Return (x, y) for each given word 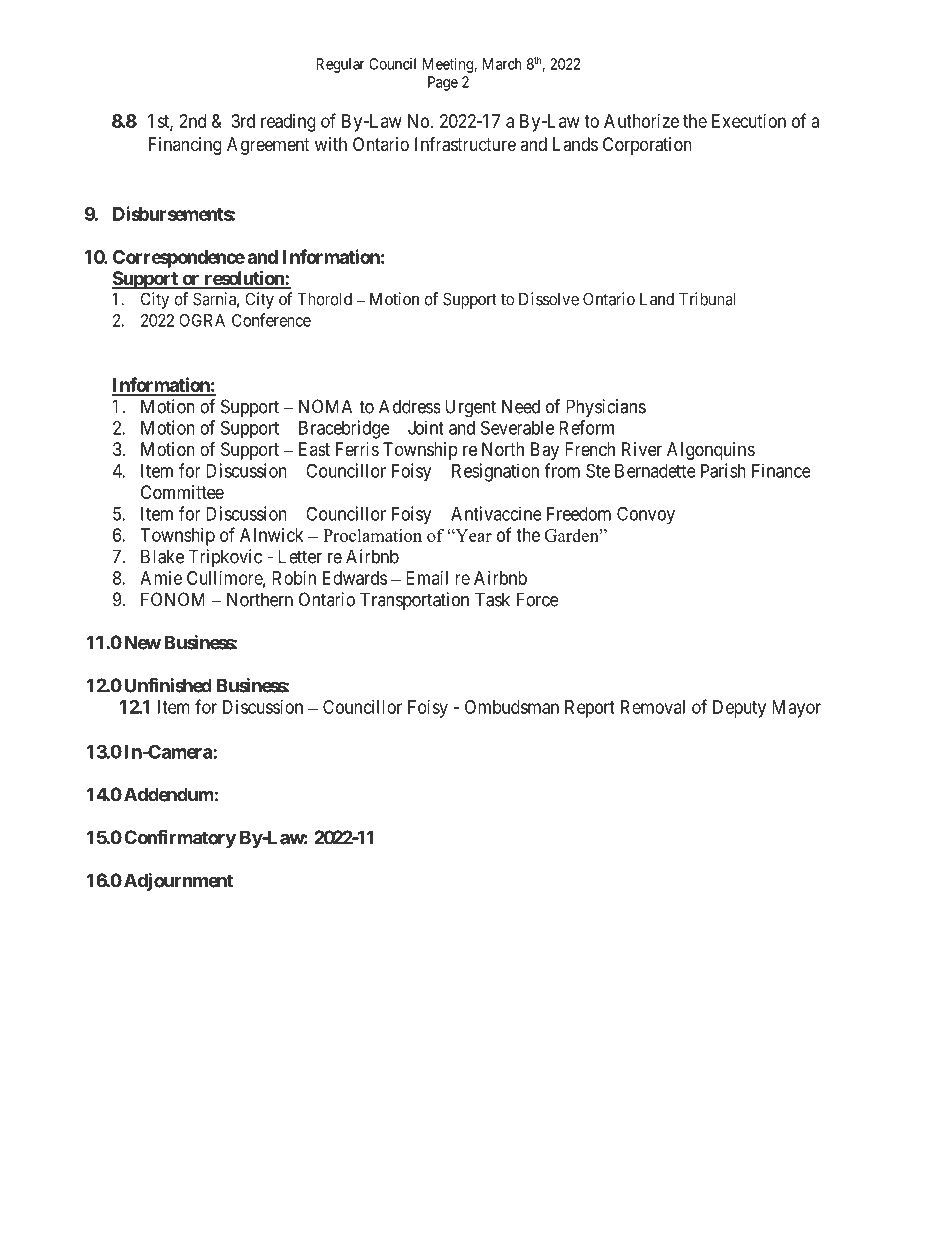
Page (443, 83)
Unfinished (168, 685)
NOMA (325, 406)
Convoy (646, 515)
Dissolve (549, 299)
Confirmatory (180, 839)
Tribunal (707, 299)
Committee (182, 492)
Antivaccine (496, 513)
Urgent (470, 408)
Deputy (739, 709)
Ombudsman (512, 707)
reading (288, 123)
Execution (749, 121)
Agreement (268, 146)
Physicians (606, 408)
